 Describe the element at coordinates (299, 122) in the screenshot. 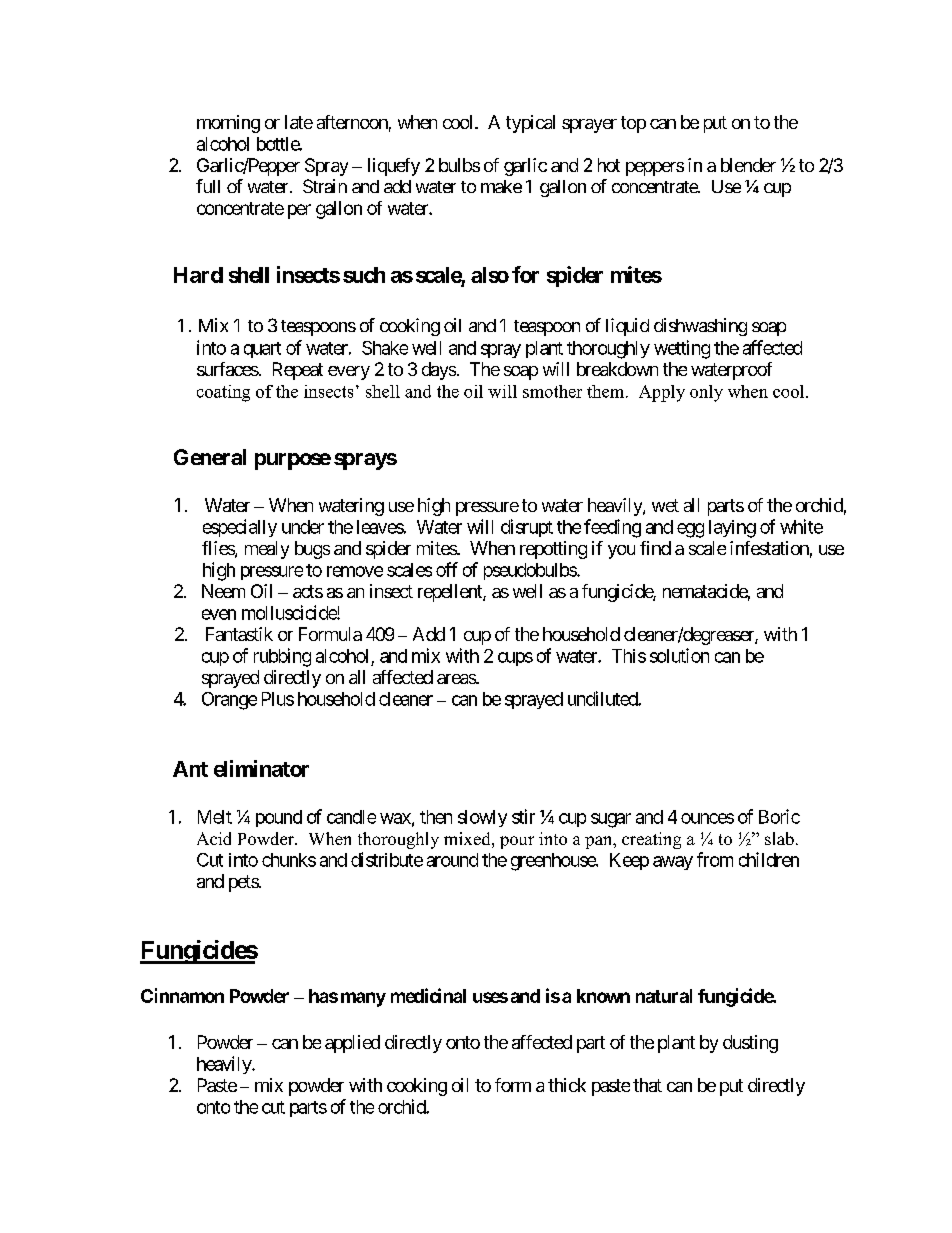

I see `late` at that location.
